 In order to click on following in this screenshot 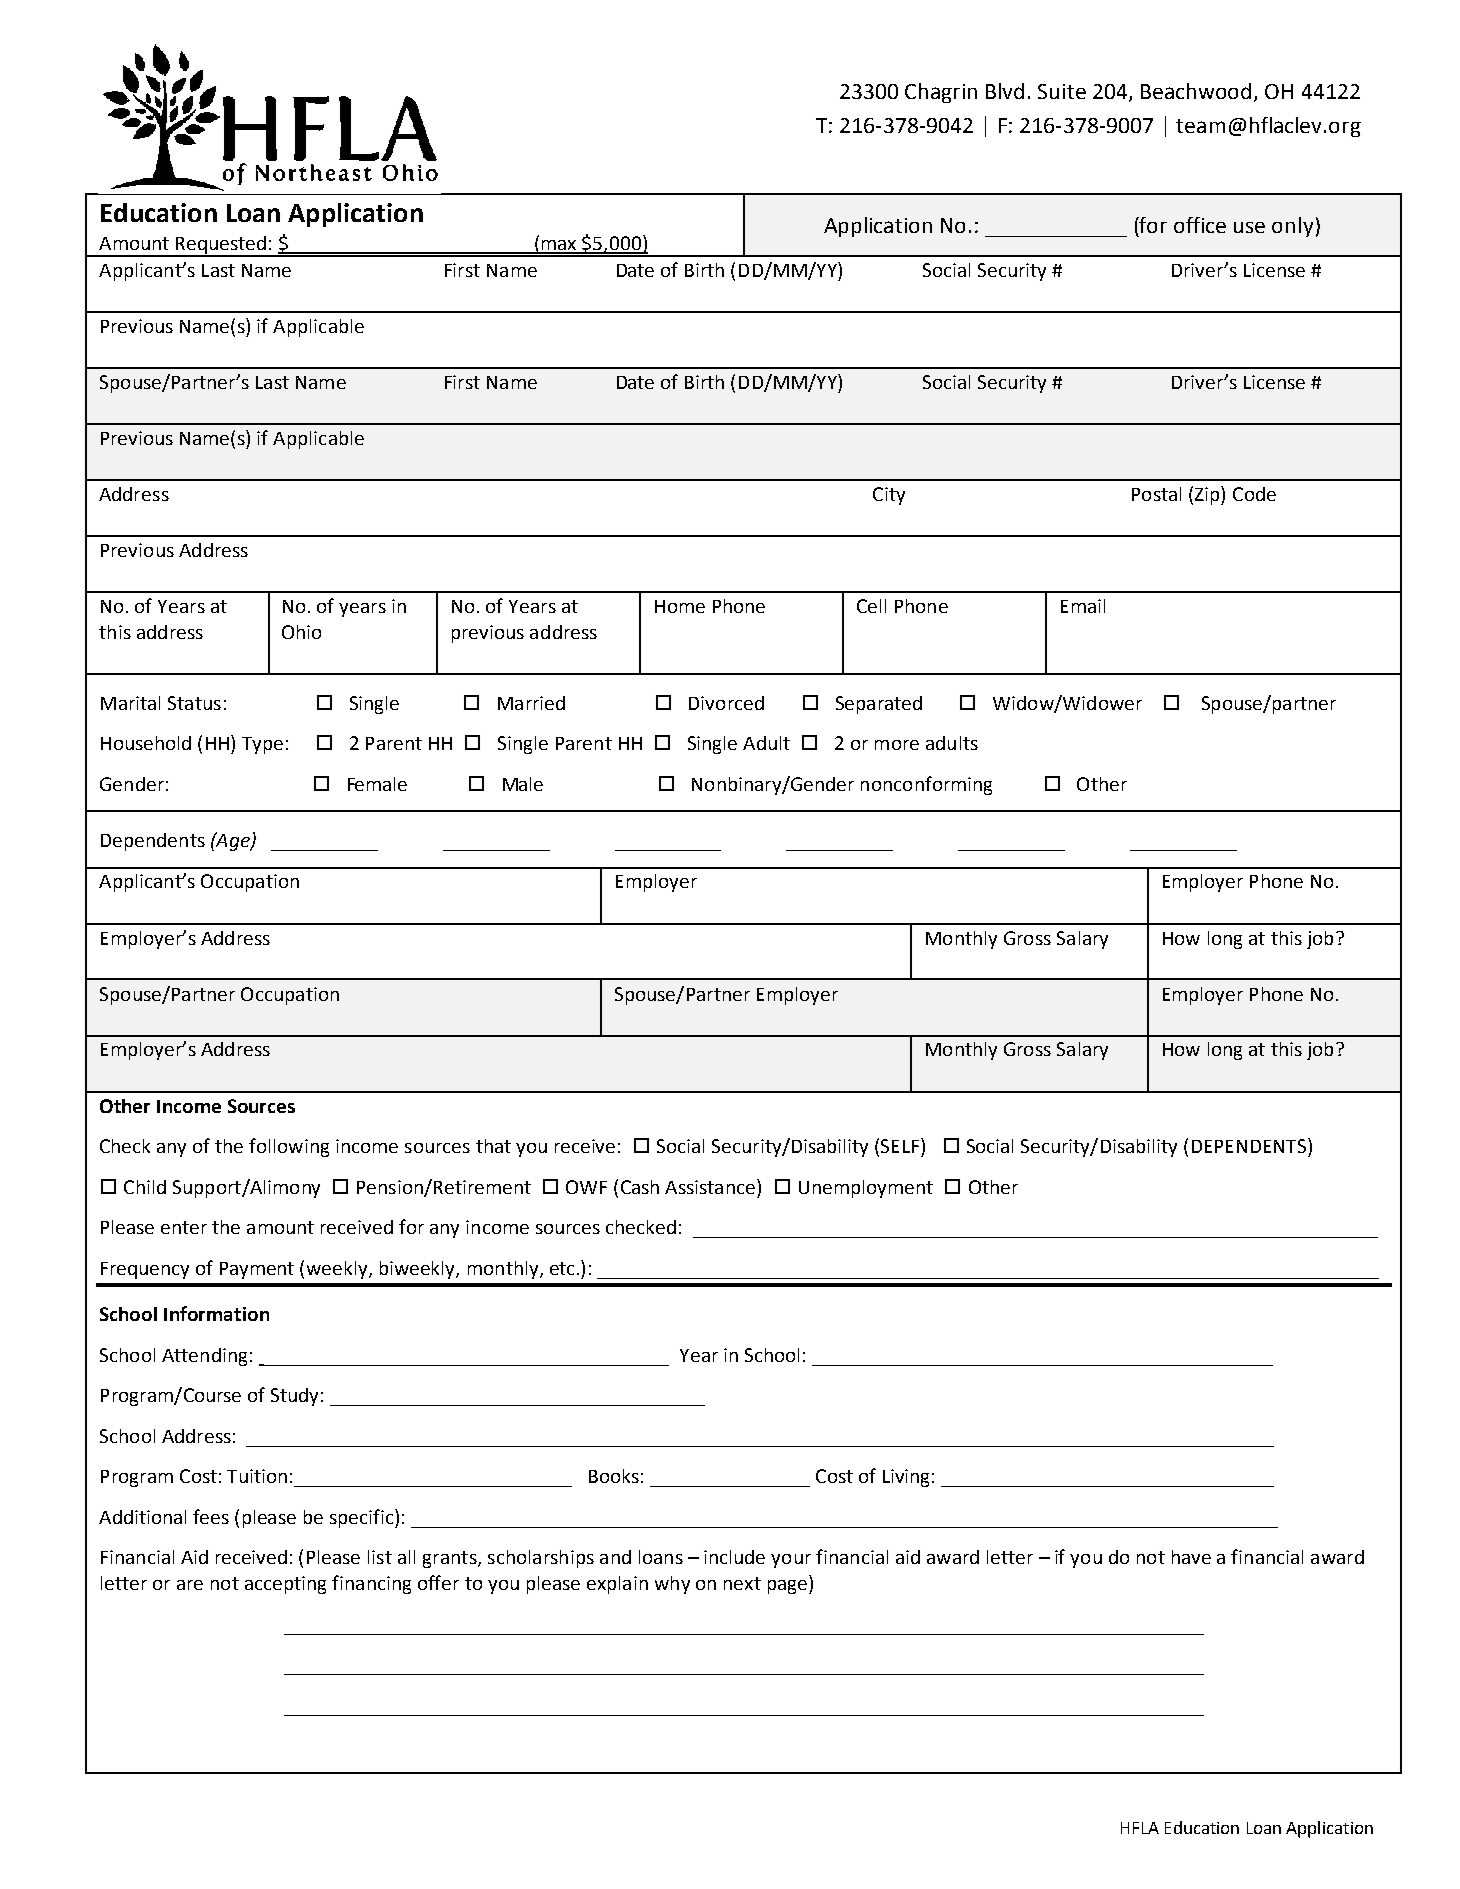, I will do `click(289, 1147)`.
